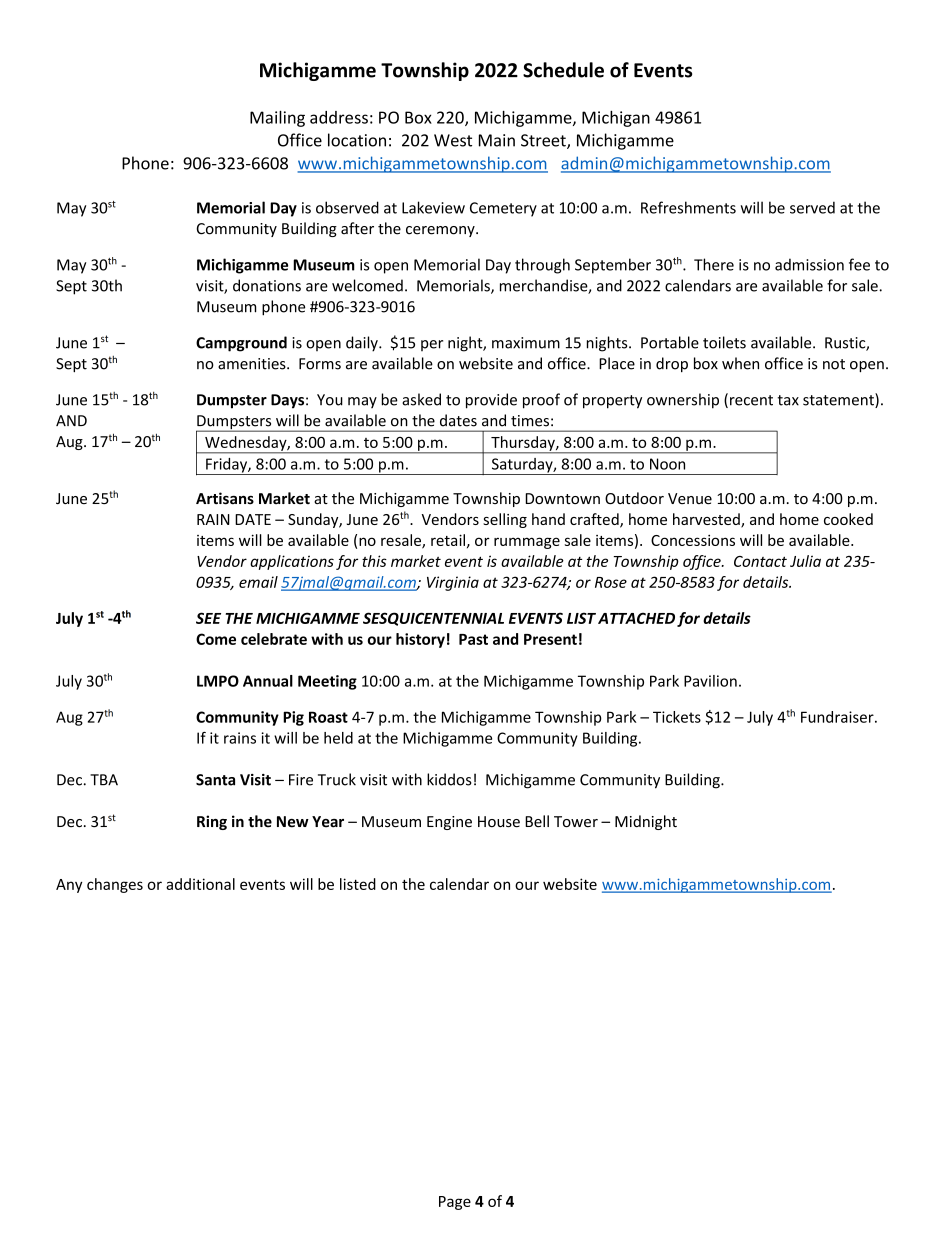  Describe the element at coordinates (523, 444) in the page. I see `Thursday` at that location.
